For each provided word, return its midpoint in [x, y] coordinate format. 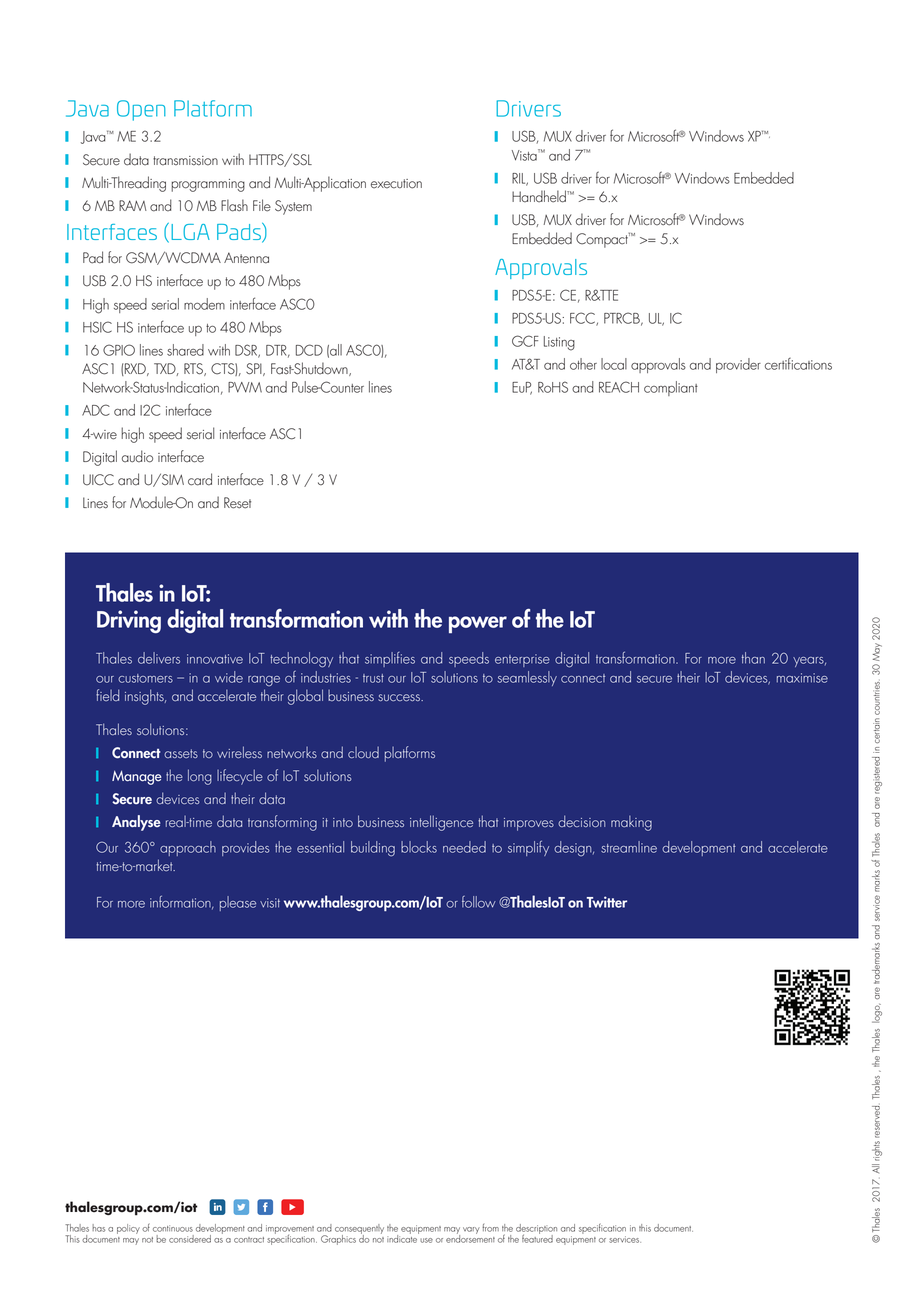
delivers [159, 658]
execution [396, 184]
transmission [185, 161]
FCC [583, 319]
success [400, 697]
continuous [173, 1228]
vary [471, 1230]
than [753, 658]
